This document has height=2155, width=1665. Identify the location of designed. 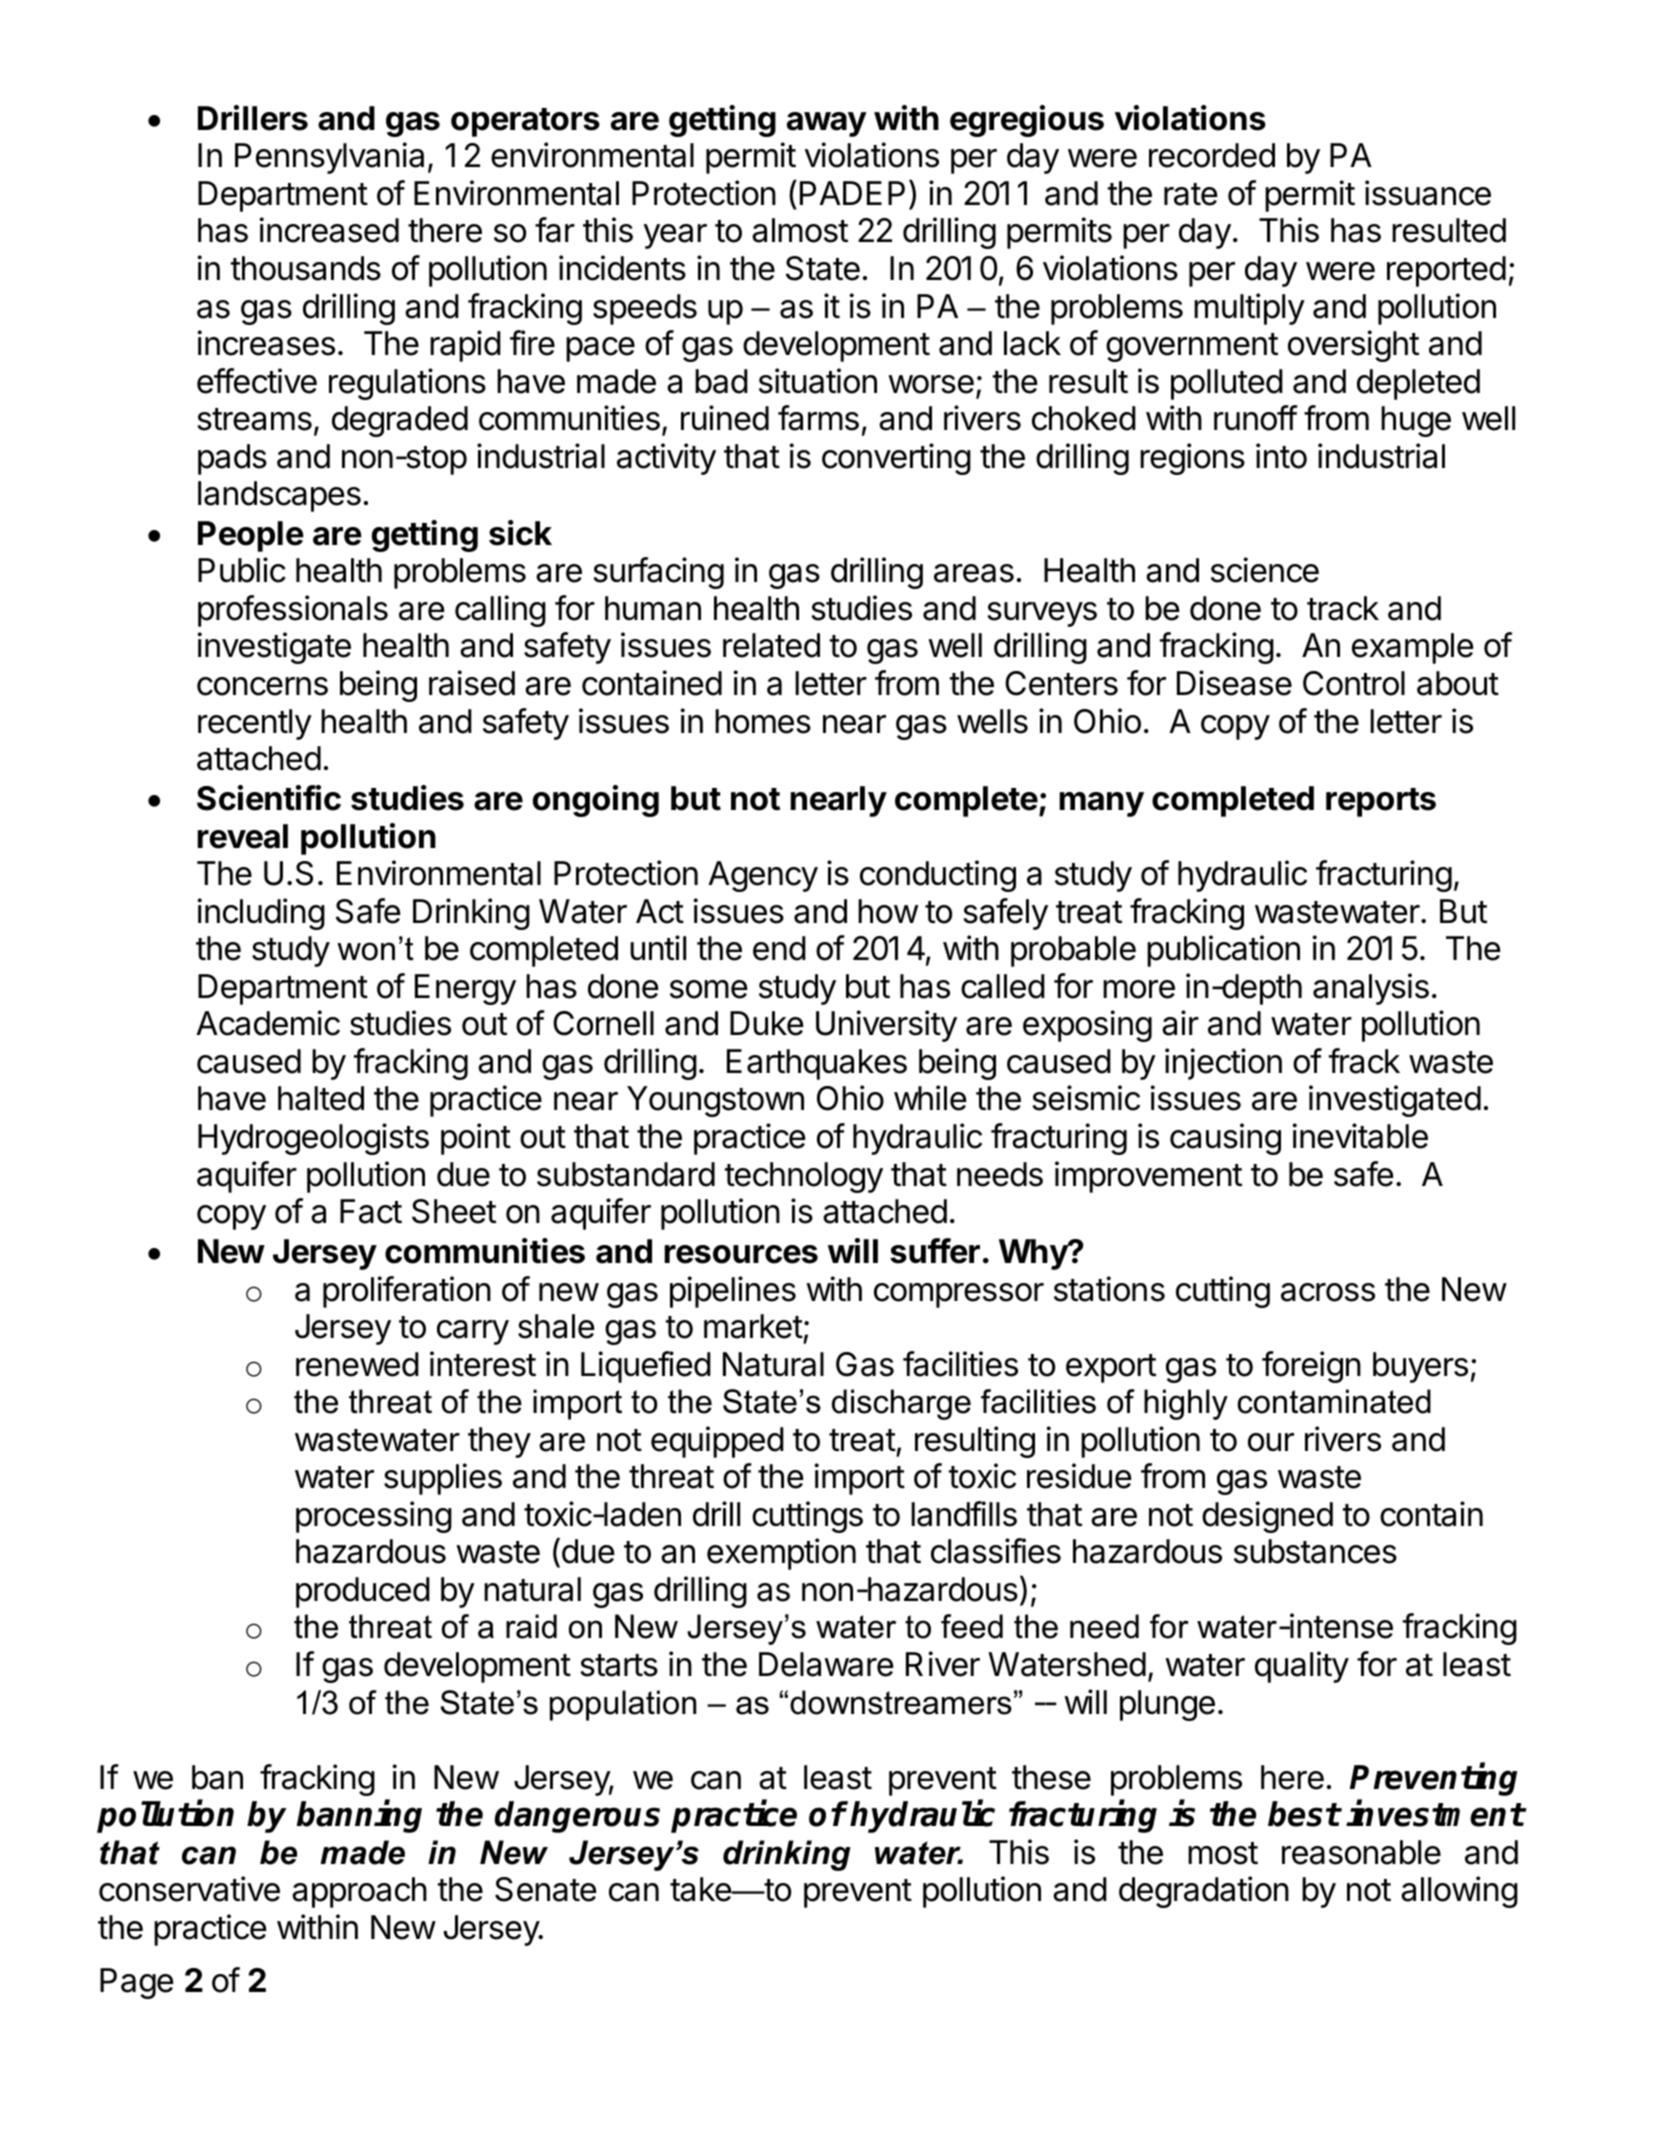
(1267, 1517).
